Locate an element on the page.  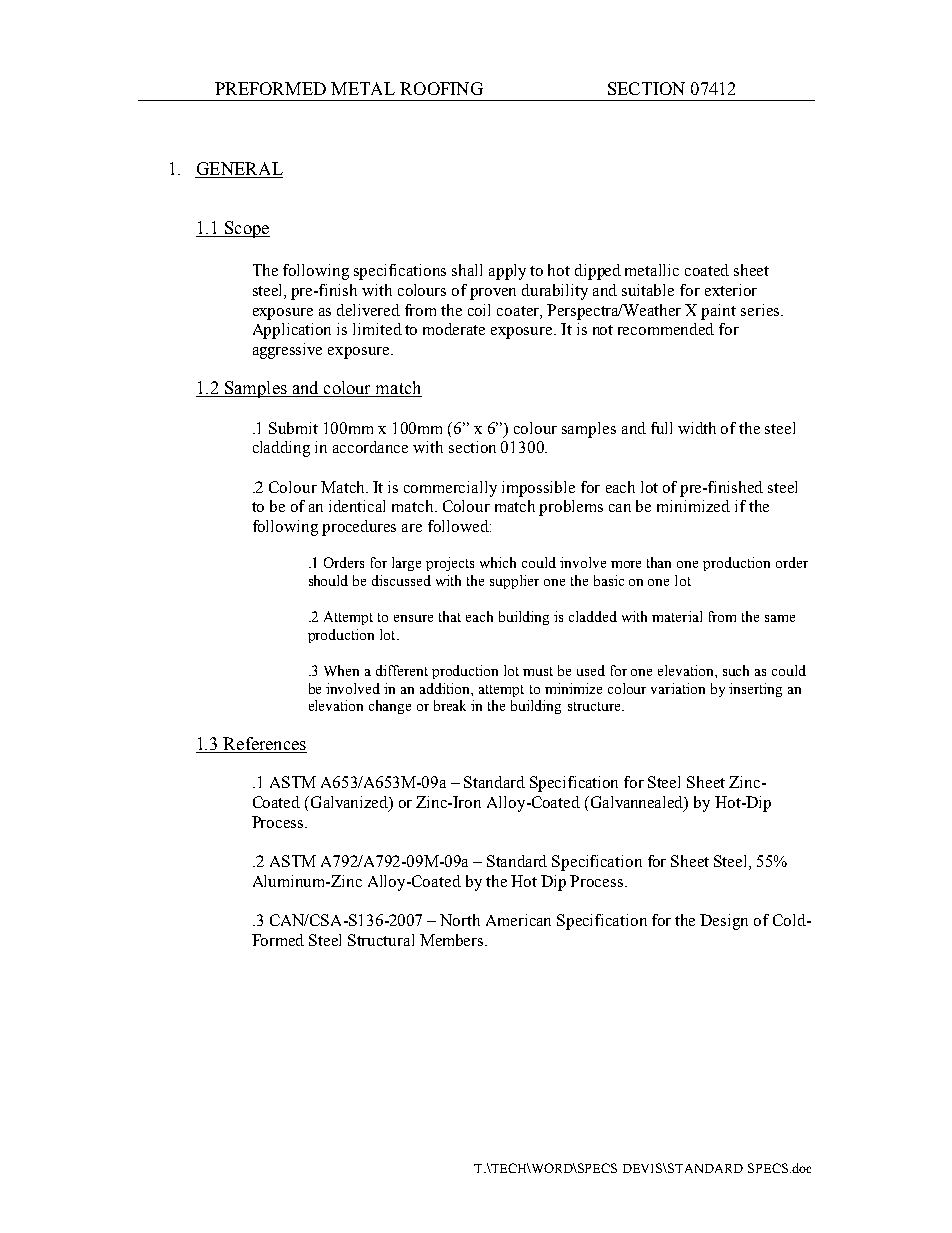
References is located at coordinates (264, 745).
